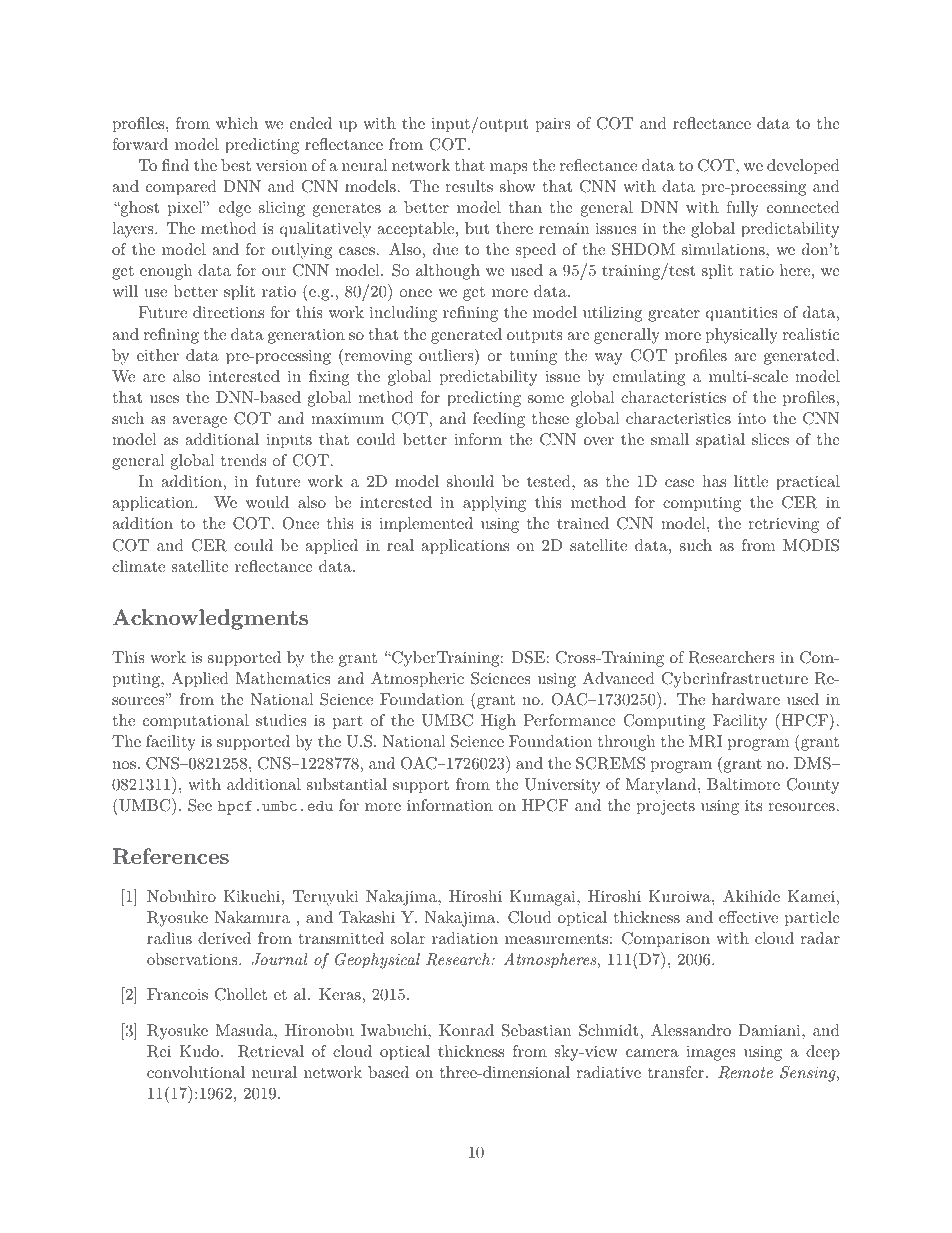  What do you see at coordinates (200, 1051) in the screenshot?
I see `Kudo` at bounding box center [200, 1051].
